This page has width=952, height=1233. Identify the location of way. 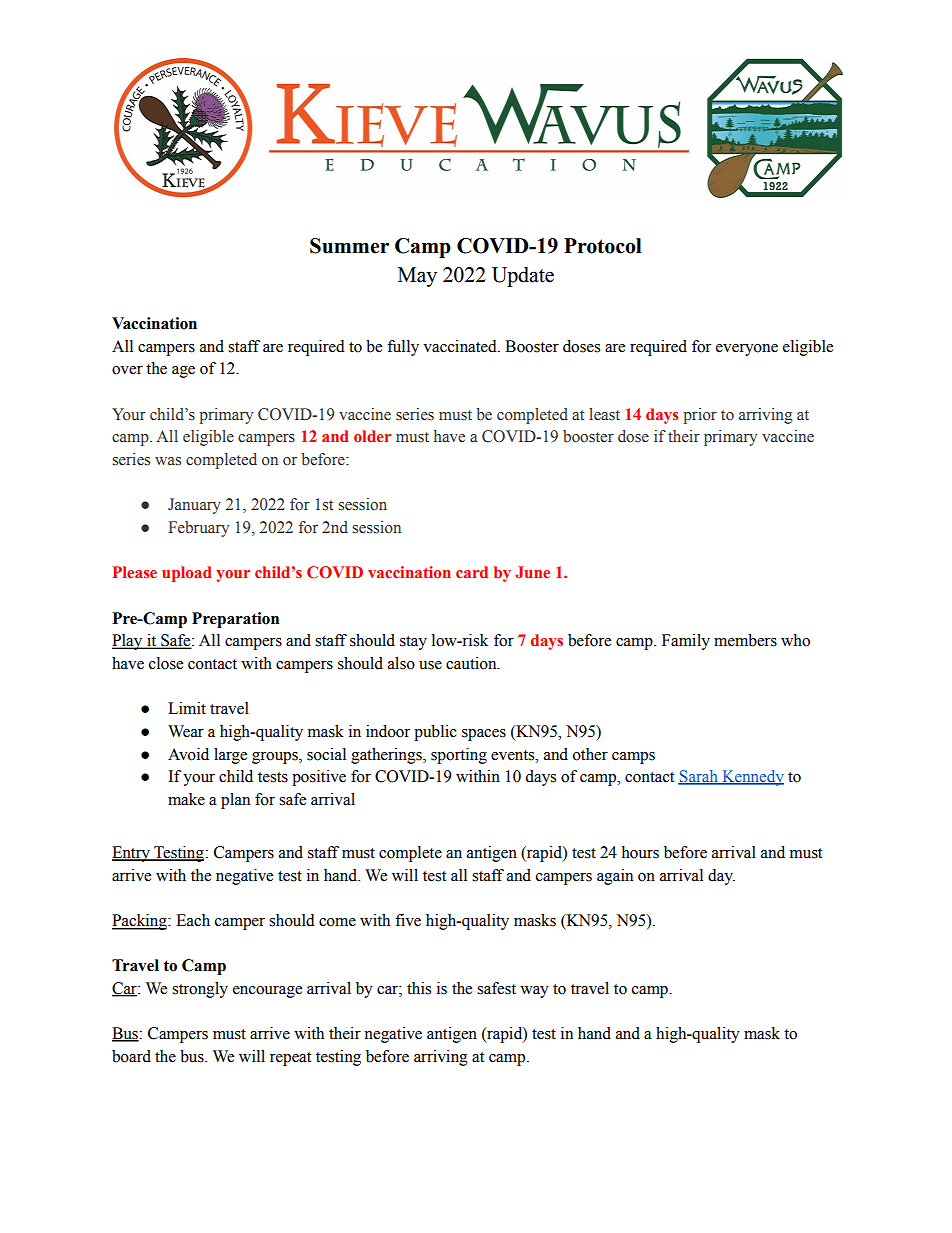
(534, 992).
